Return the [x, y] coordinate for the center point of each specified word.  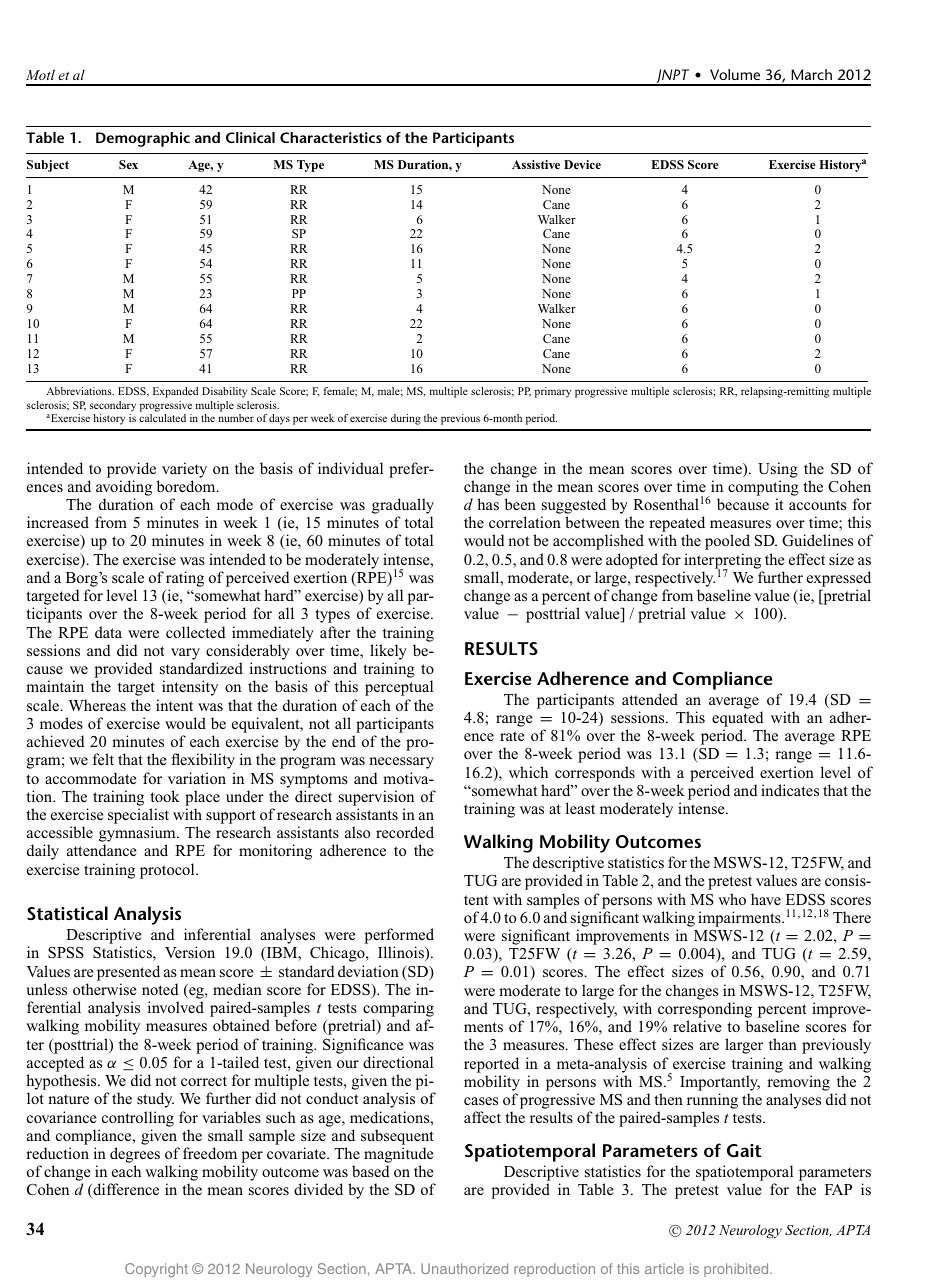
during [406, 419]
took [165, 796]
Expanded [175, 392]
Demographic [143, 139]
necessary [401, 763]
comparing [397, 1010]
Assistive [536, 164]
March [811, 74]
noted [160, 989]
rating [185, 579]
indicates [790, 790]
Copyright [156, 1270]
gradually [403, 507]
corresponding [705, 1010]
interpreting [722, 562]
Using [778, 470]
